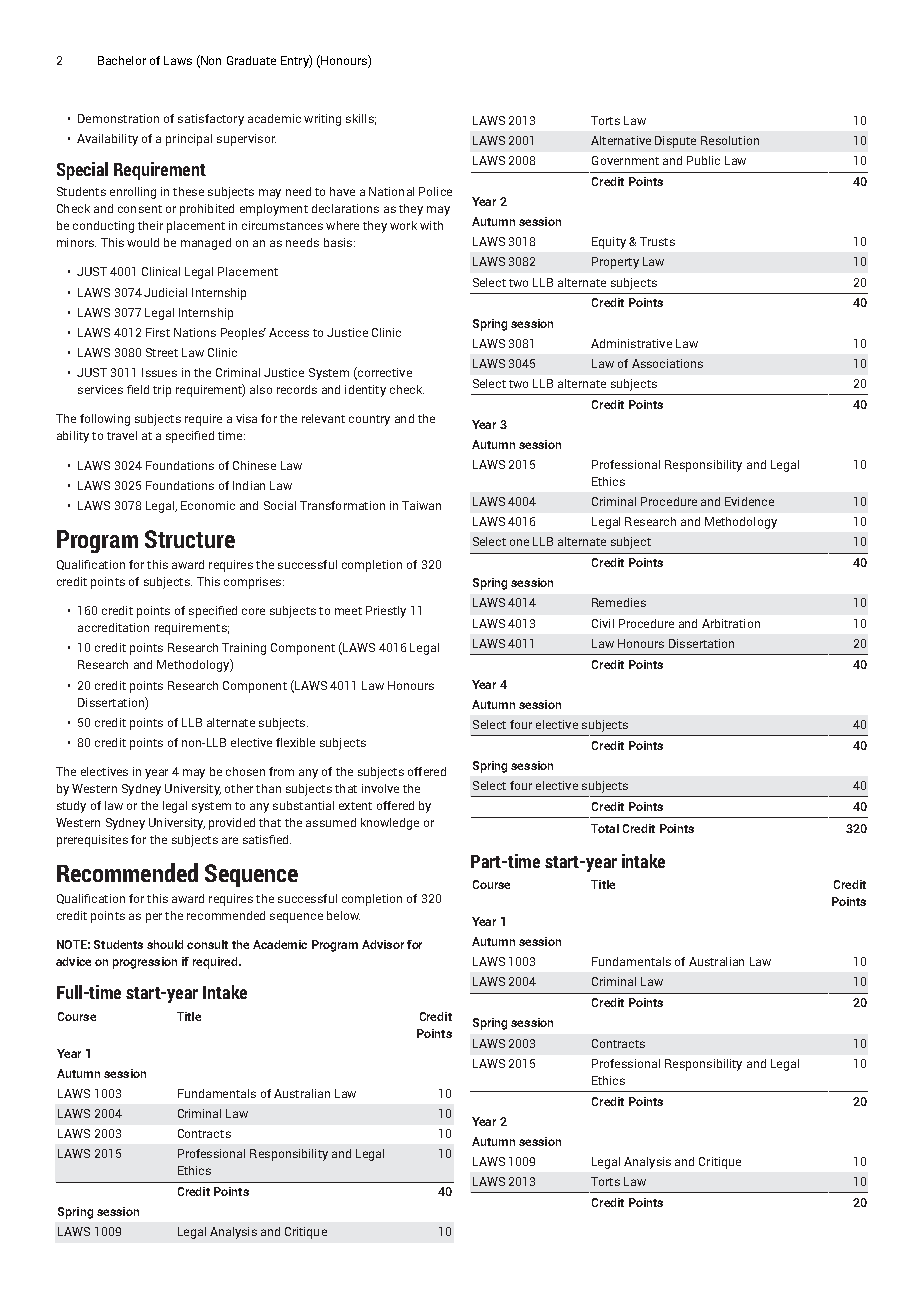 This screenshot has height=1303, width=924. Describe the element at coordinates (369, 420) in the screenshot. I see `country` at that location.
